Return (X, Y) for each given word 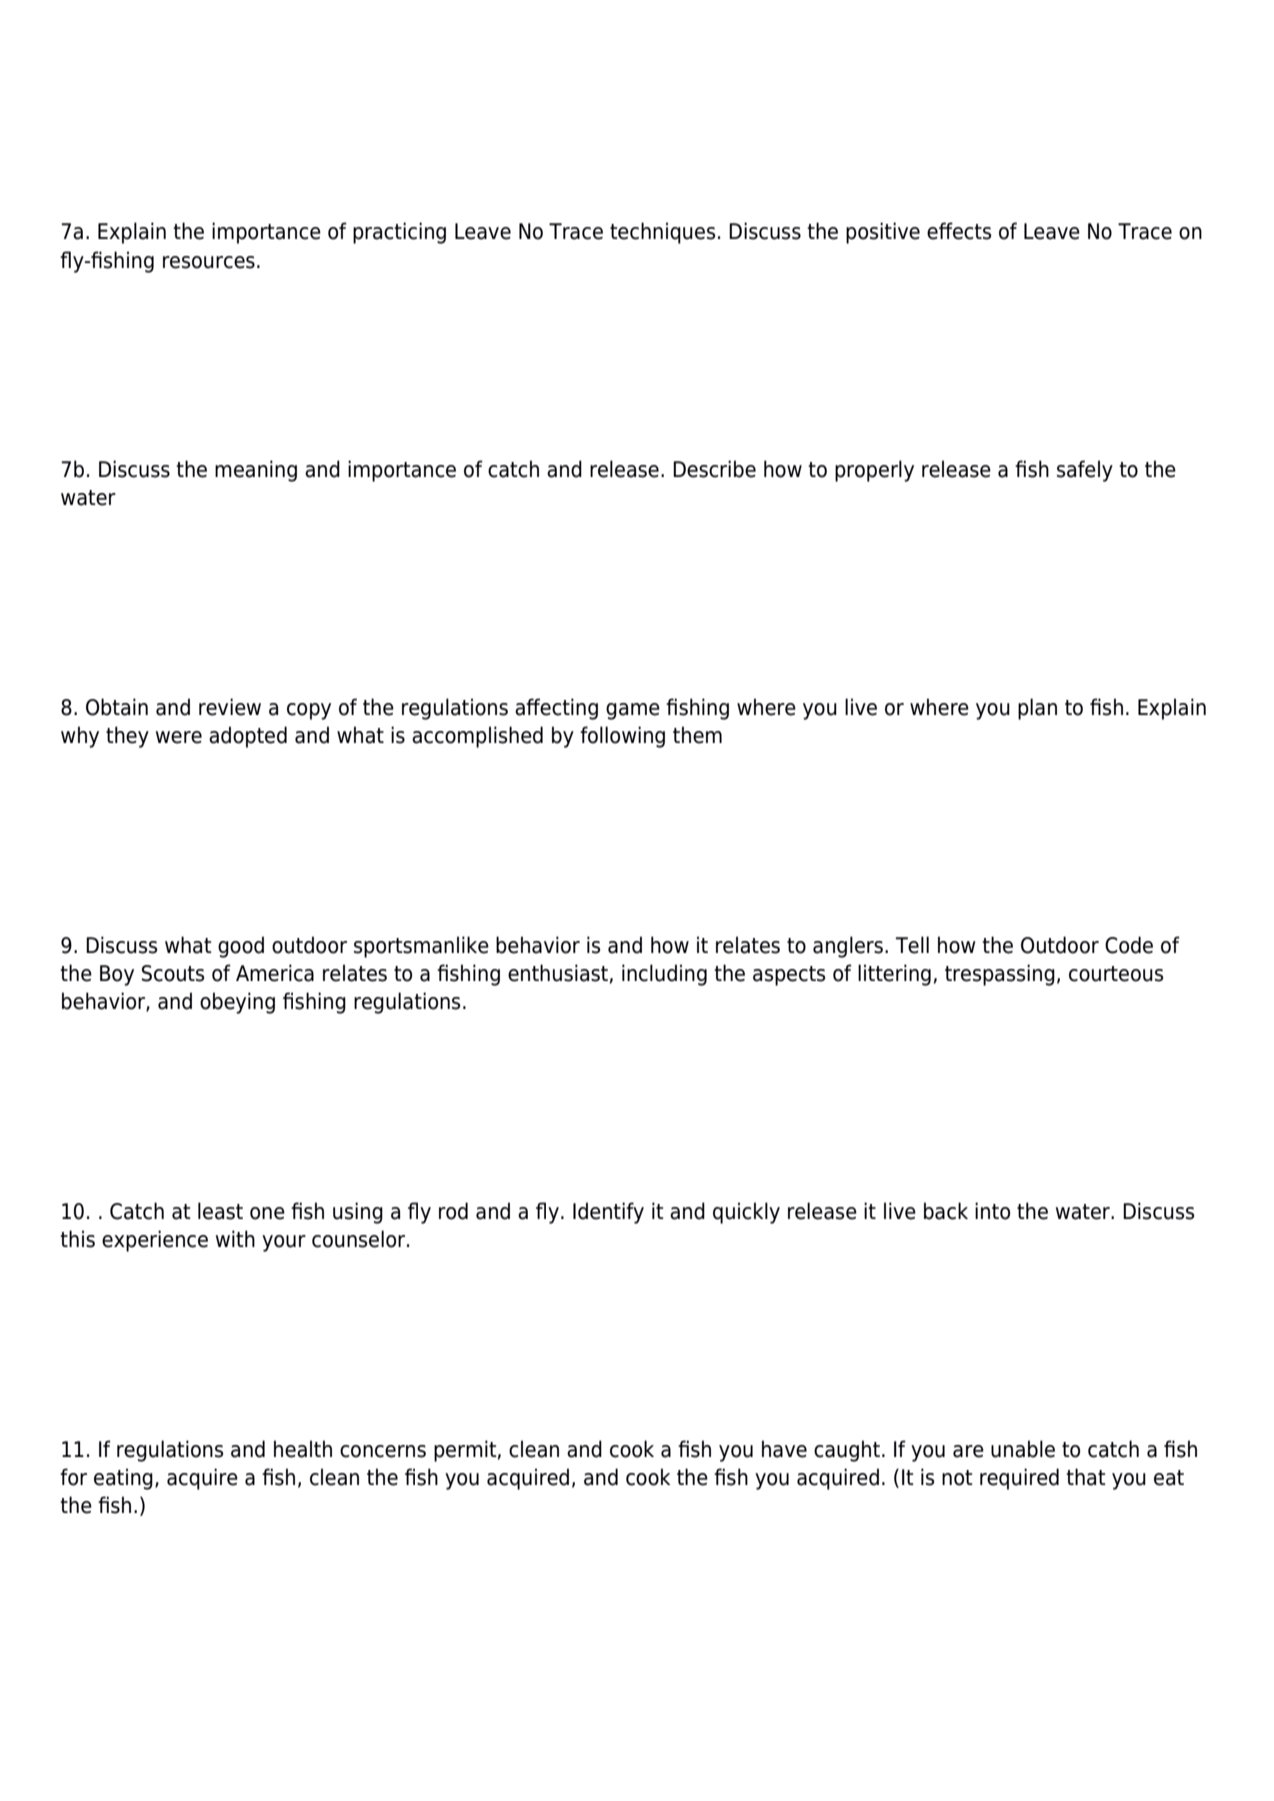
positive (883, 233)
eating (123, 1479)
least (220, 1211)
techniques (662, 233)
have (784, 1449)
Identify (608, 1213)
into (992, 1211)
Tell (912, 945)
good (241, 947)
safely (1085, 471)
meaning (256, 471)
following (622, 737)
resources (209, 262)
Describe (714, 469)
